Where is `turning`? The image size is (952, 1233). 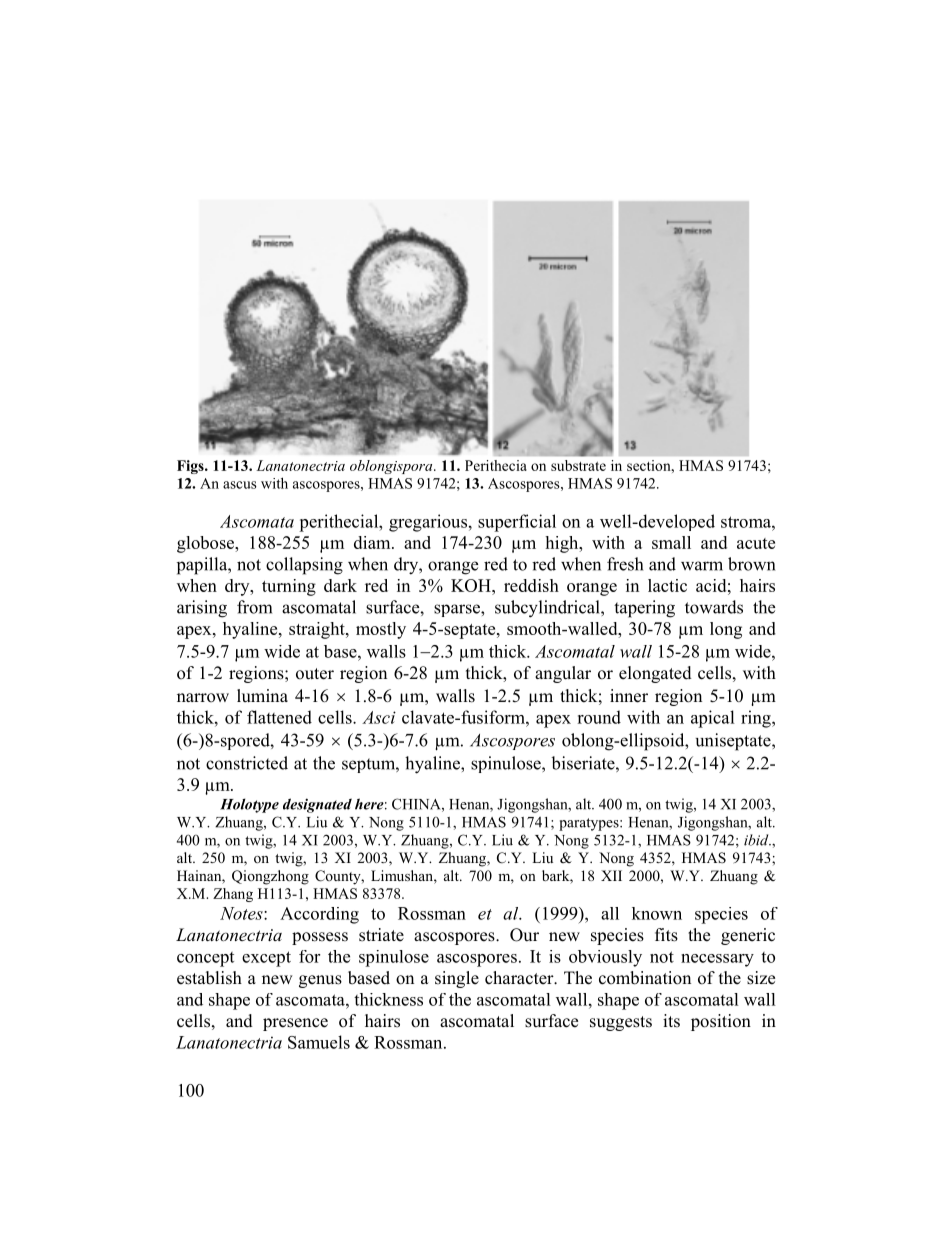
turning is located at coordinates (289, 587).
